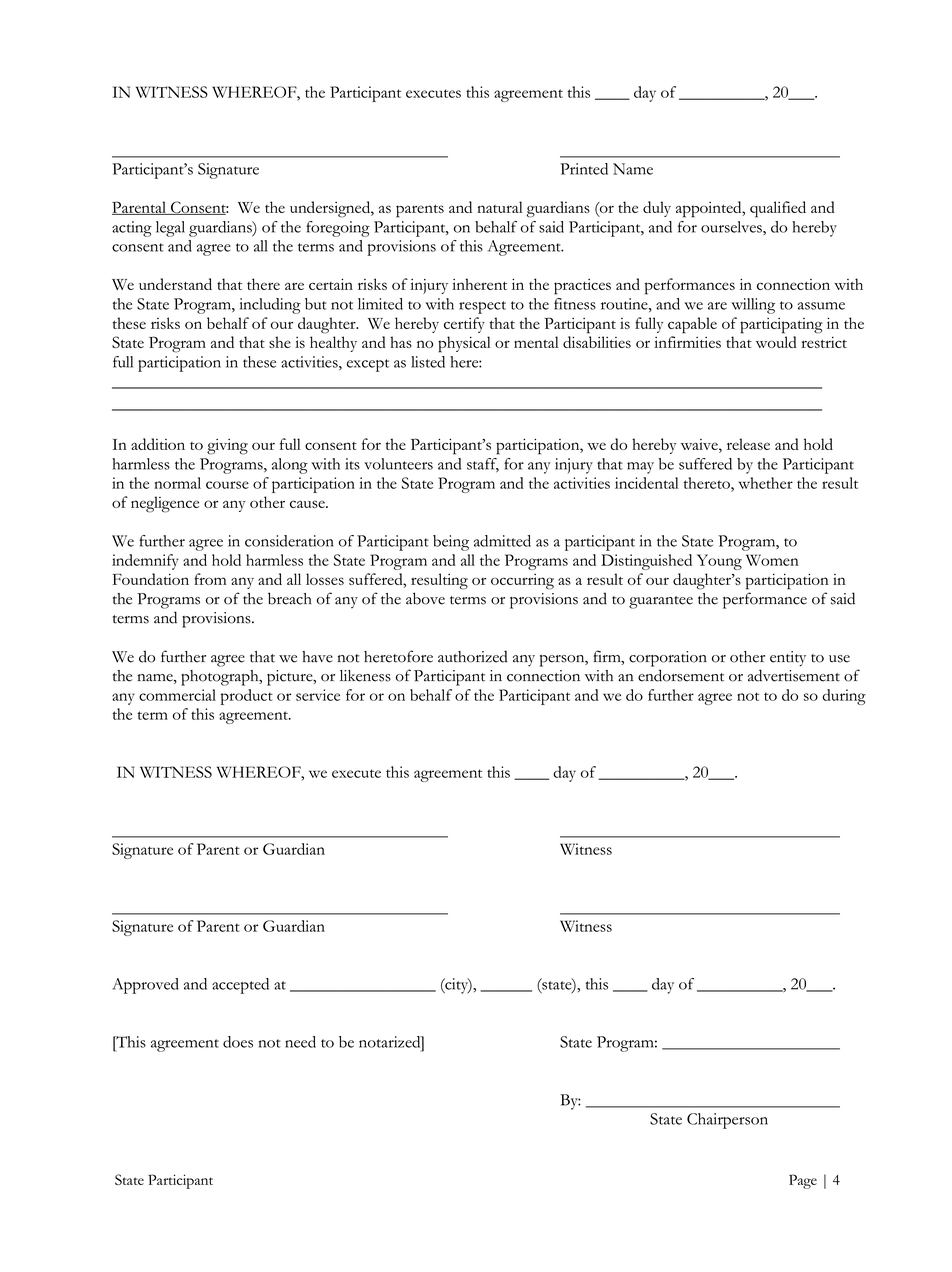  I want to click on during, so click(844, 697).
